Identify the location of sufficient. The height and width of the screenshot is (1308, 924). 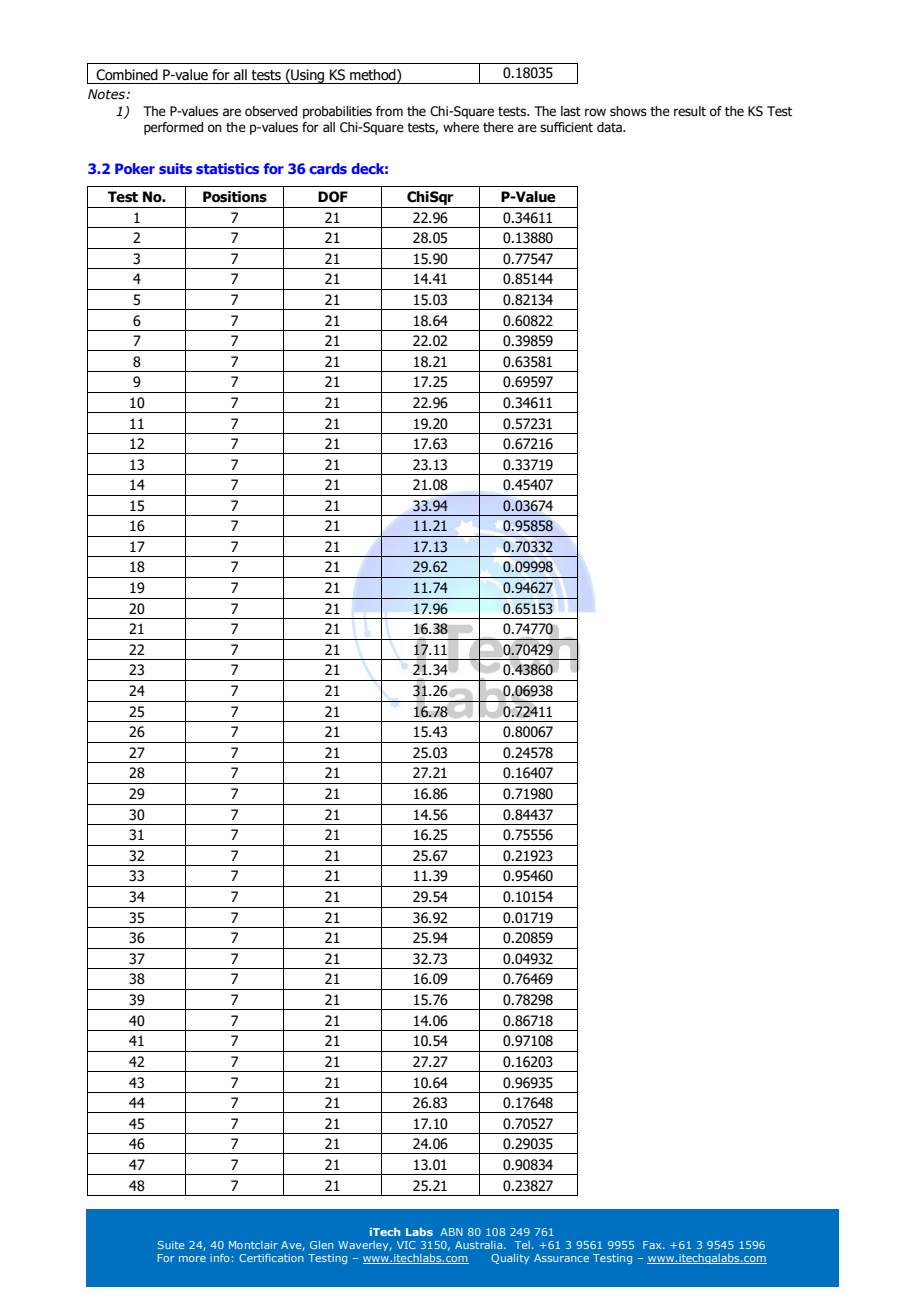
(566, 127).
